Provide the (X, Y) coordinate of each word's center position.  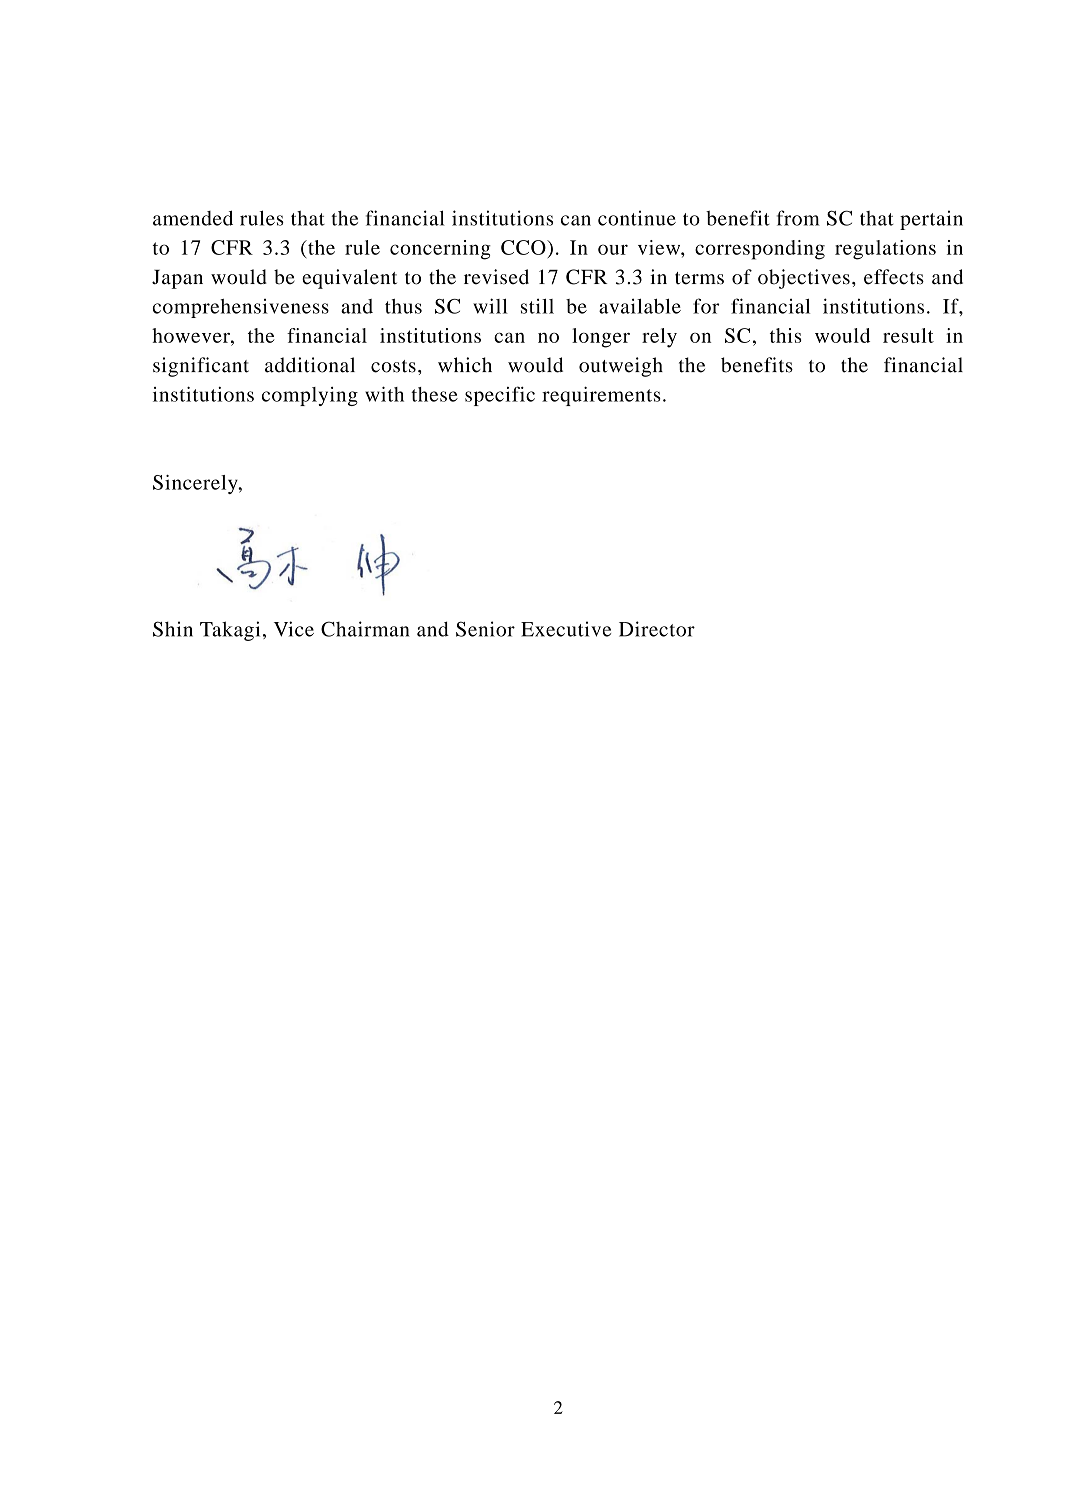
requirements (601, 396)
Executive (566, 629)
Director (657, 629)
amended (193, 218)
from (798, 218)
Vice (294, 629)
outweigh (621, 367)
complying (310, 396)
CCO (524, 247)
